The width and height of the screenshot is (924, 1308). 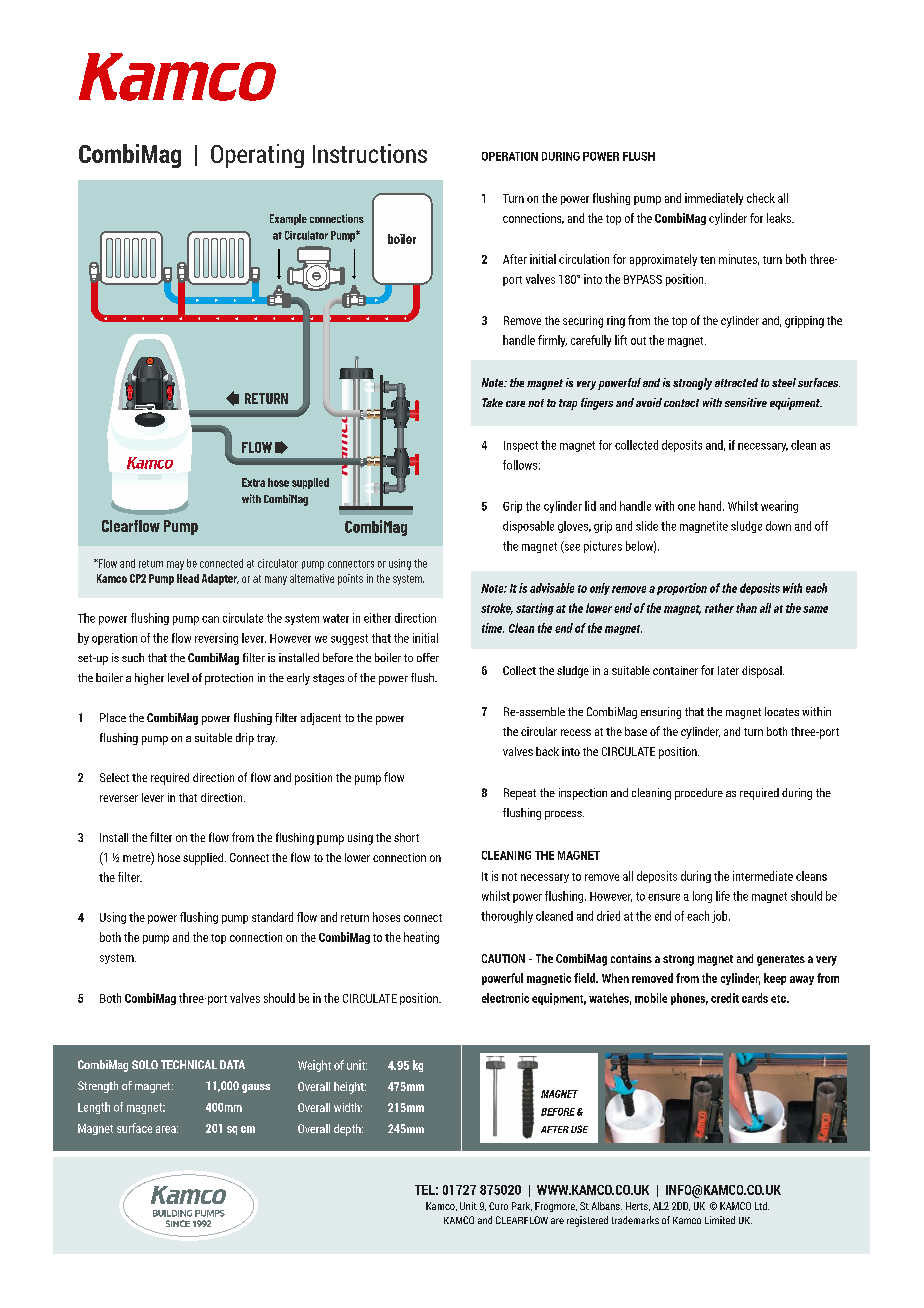 What do you see at coordinates (172, 1213) in the screenshot?
I see `BUILDING` at bounding box center [172, 1213].
